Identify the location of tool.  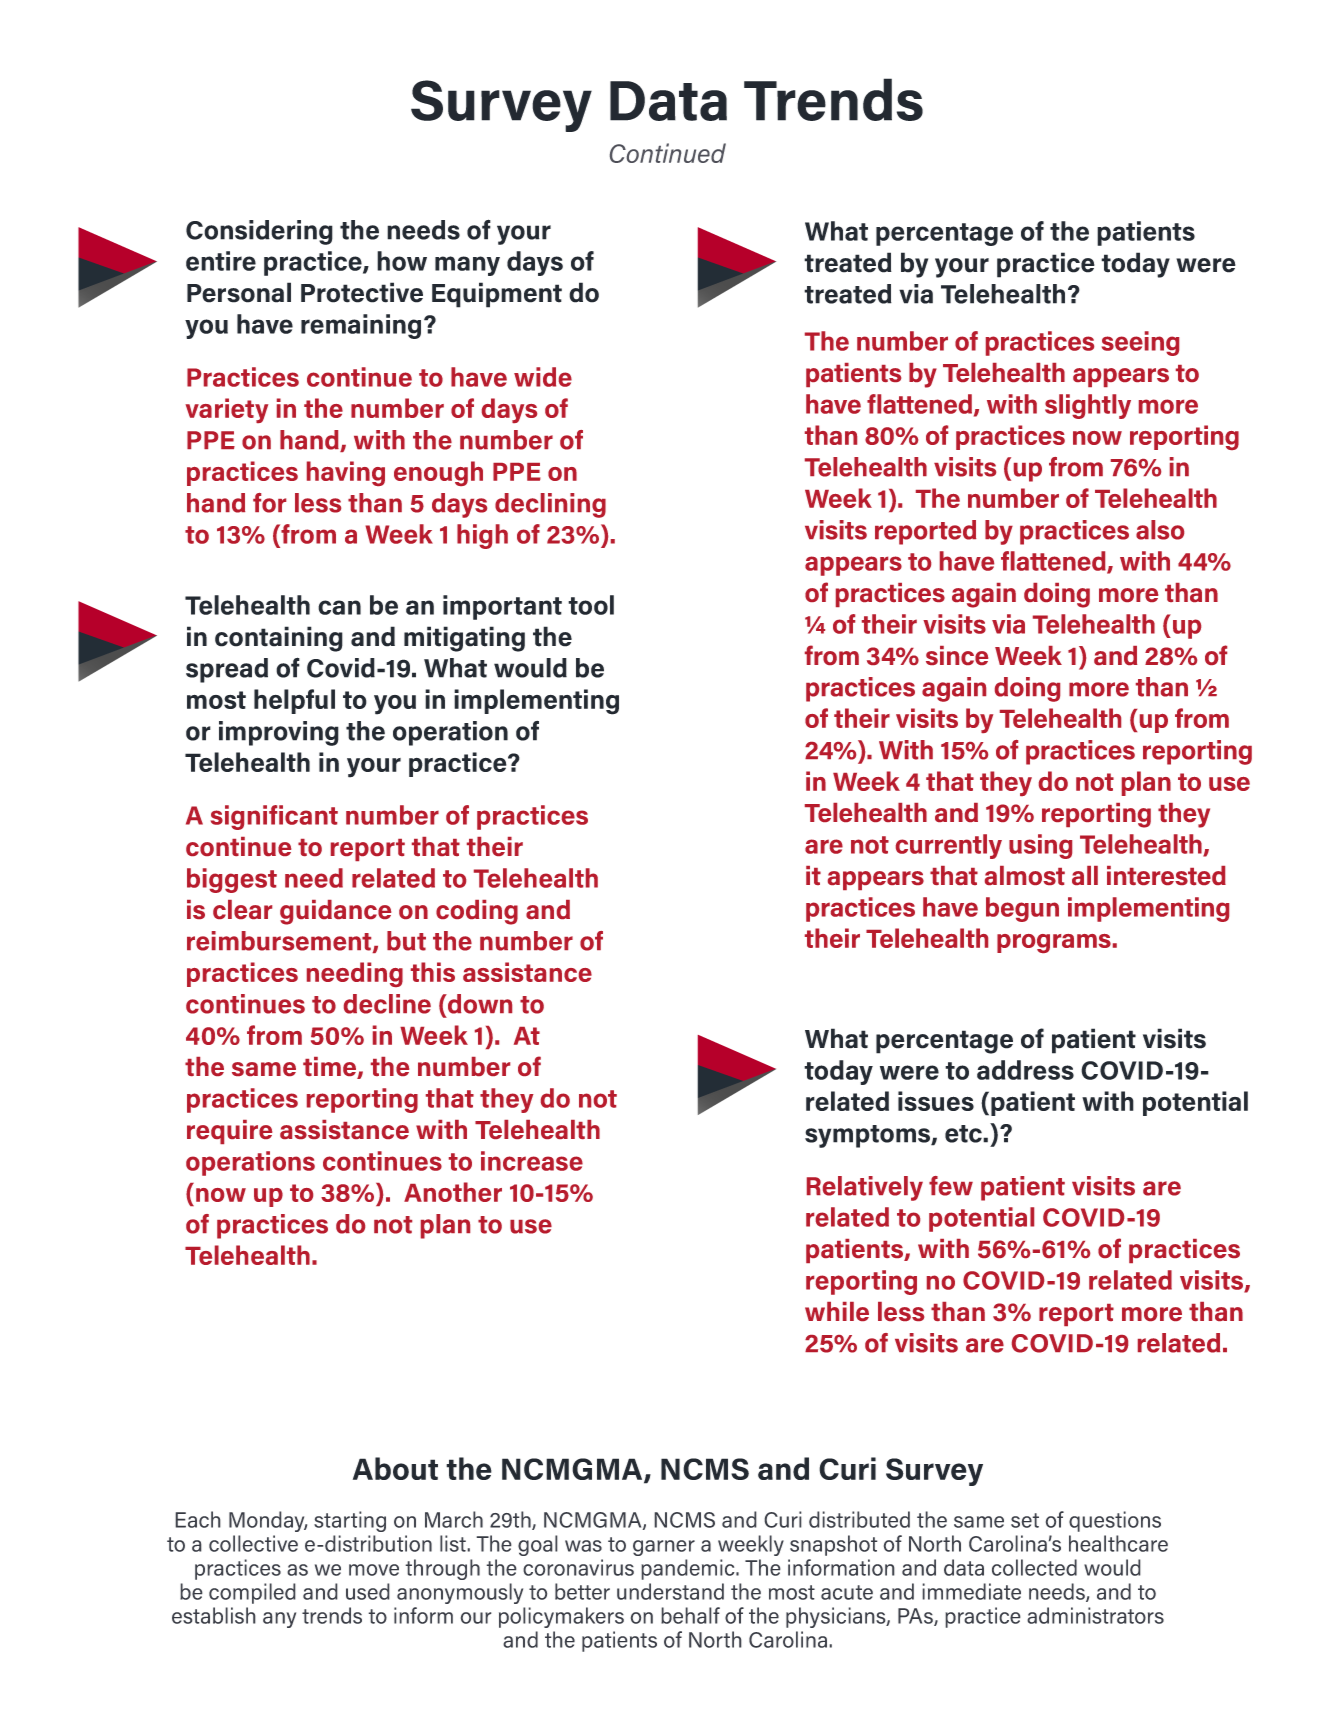
(591, 605).
